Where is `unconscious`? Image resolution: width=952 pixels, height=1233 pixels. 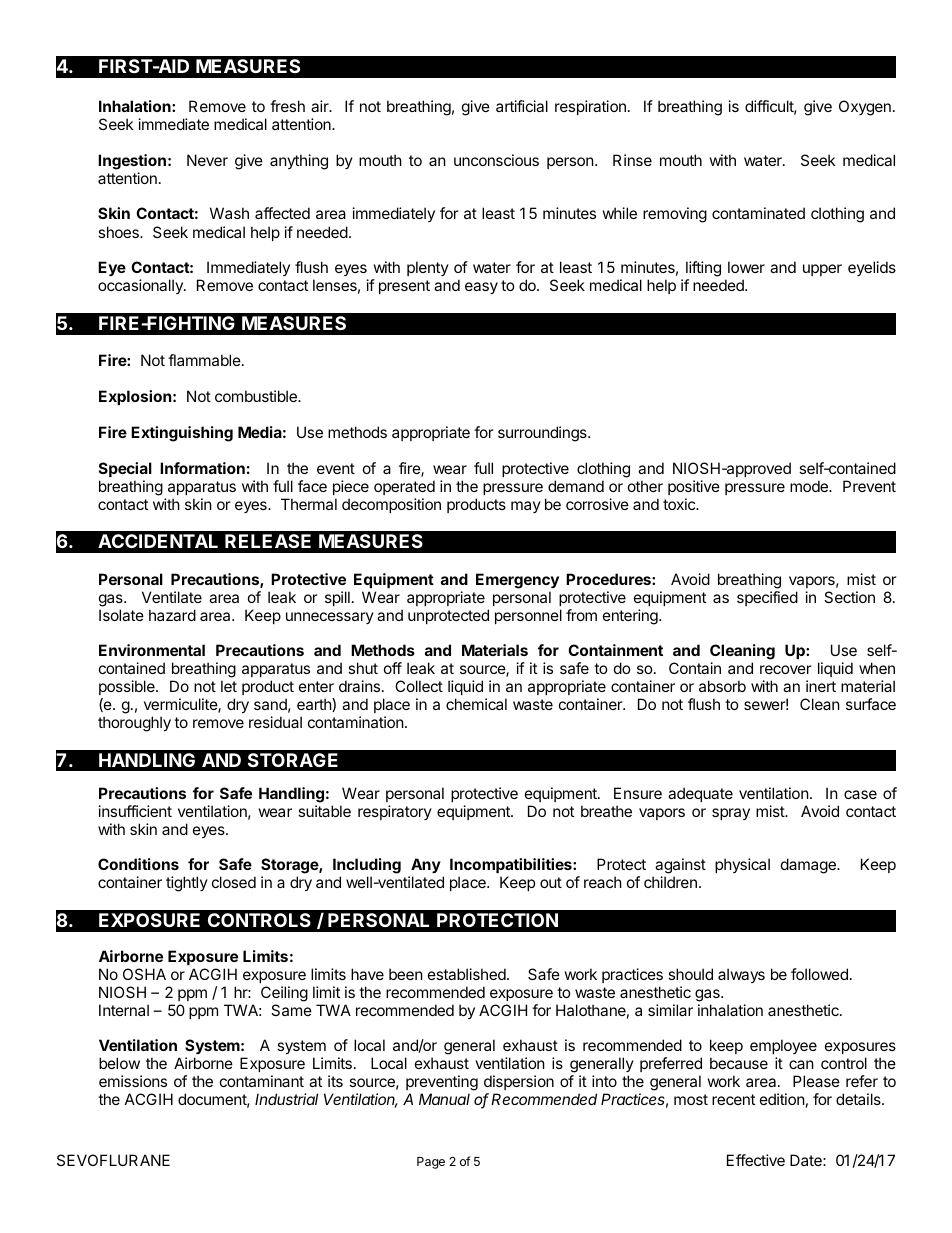 unconscious is located at coordinates (496, 160).
